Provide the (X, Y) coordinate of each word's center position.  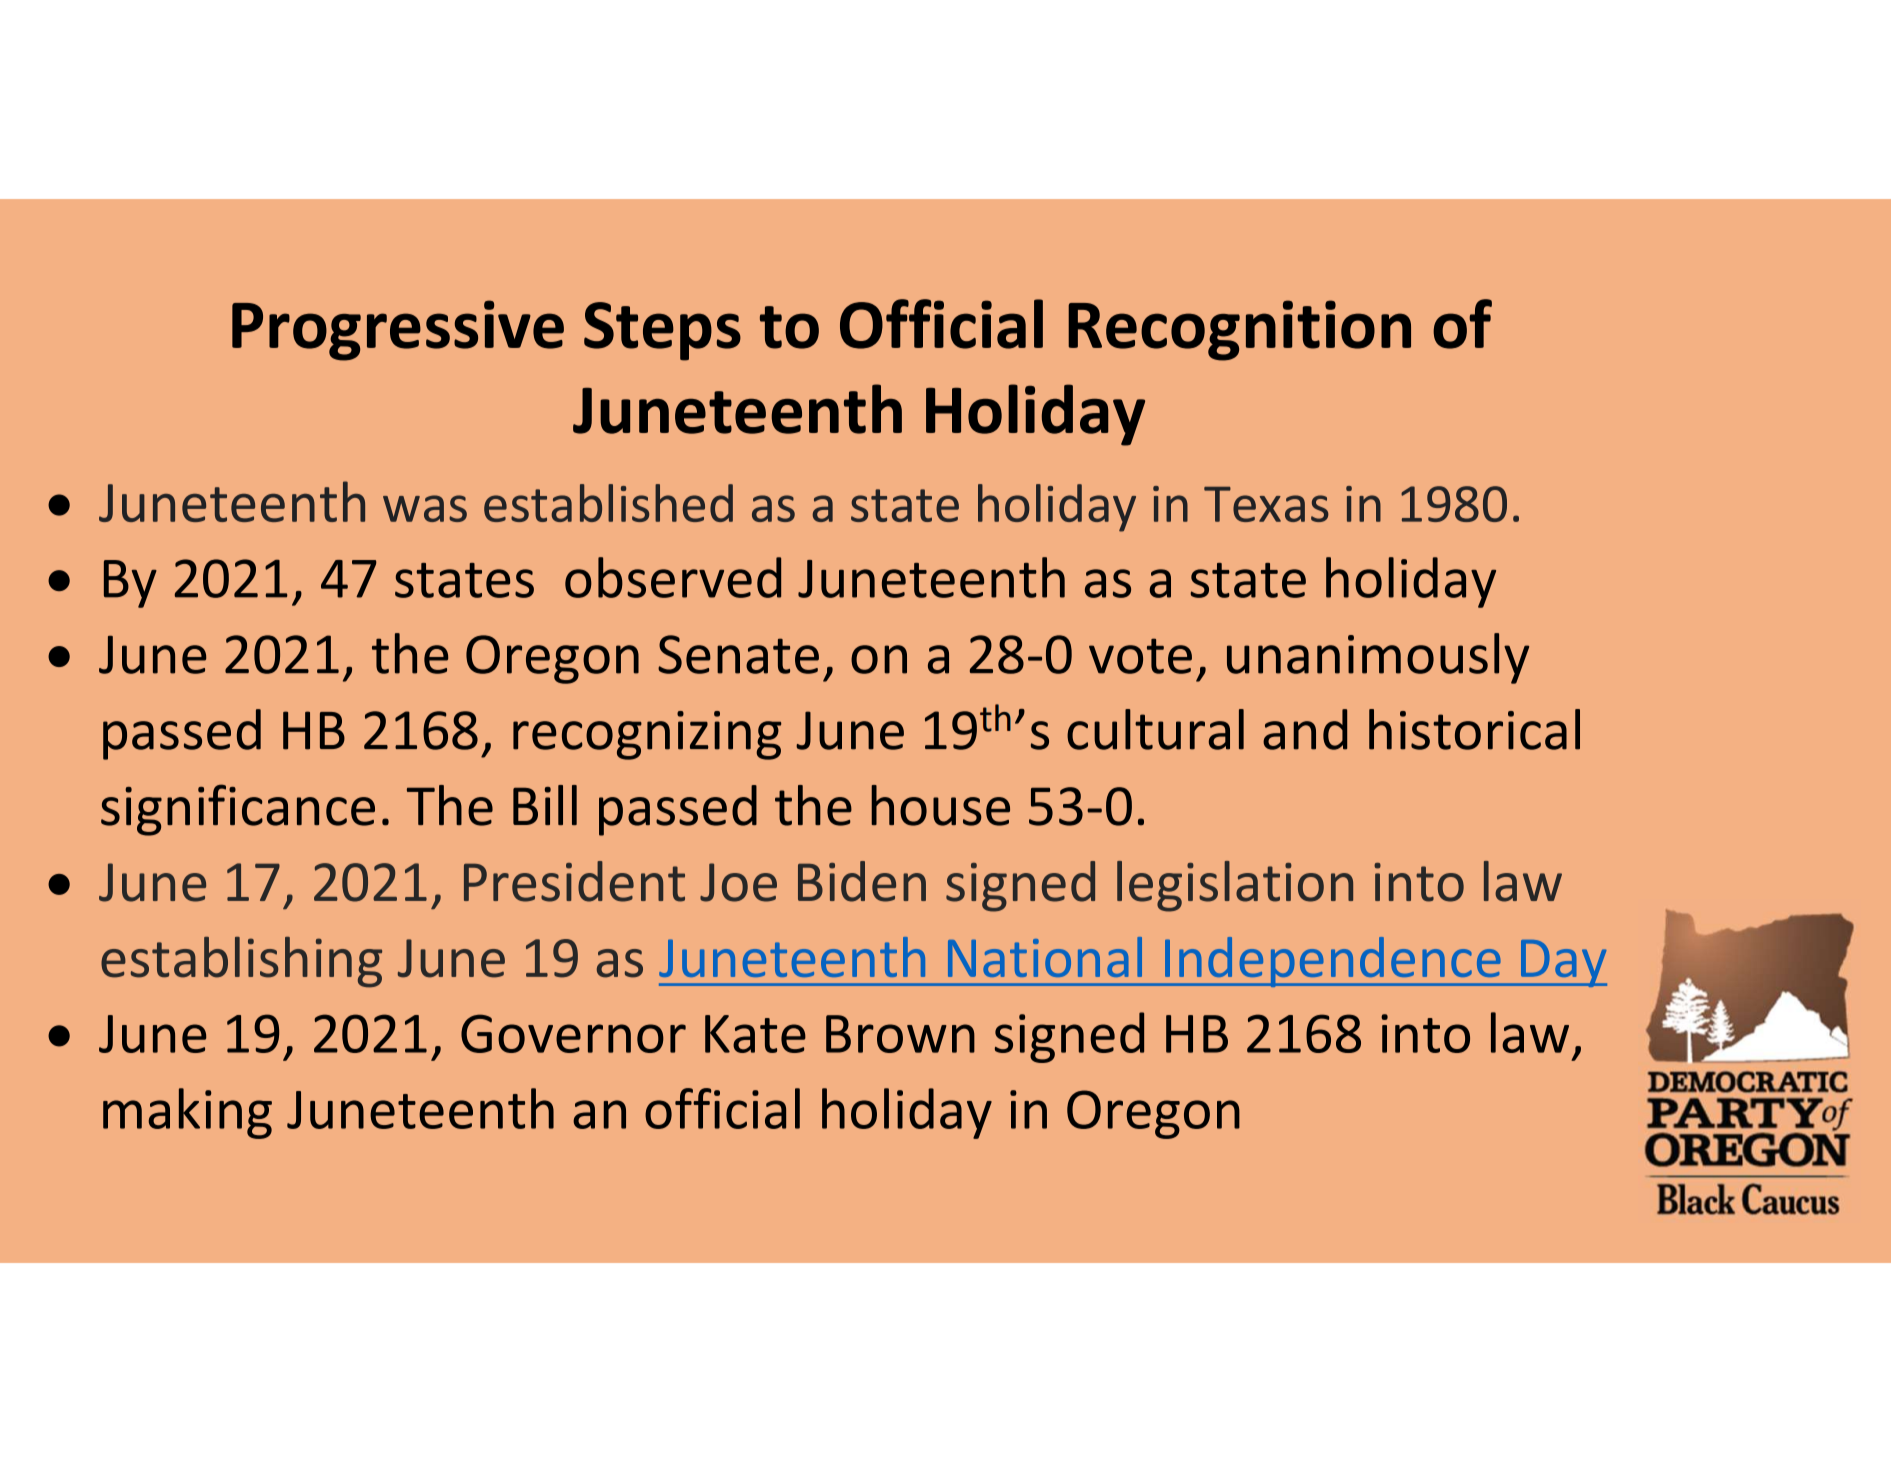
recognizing (647, 735)
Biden (862, 881)
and (1305, 729)
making (187, 1113)
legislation (1235, 886)
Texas (1266, 504)
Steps (662, 331)
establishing (241, 962)
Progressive (398, 330)
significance (238, 810)
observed (673, 577)
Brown (900, 1034)
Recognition (1239, 330)
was (425, 508)
